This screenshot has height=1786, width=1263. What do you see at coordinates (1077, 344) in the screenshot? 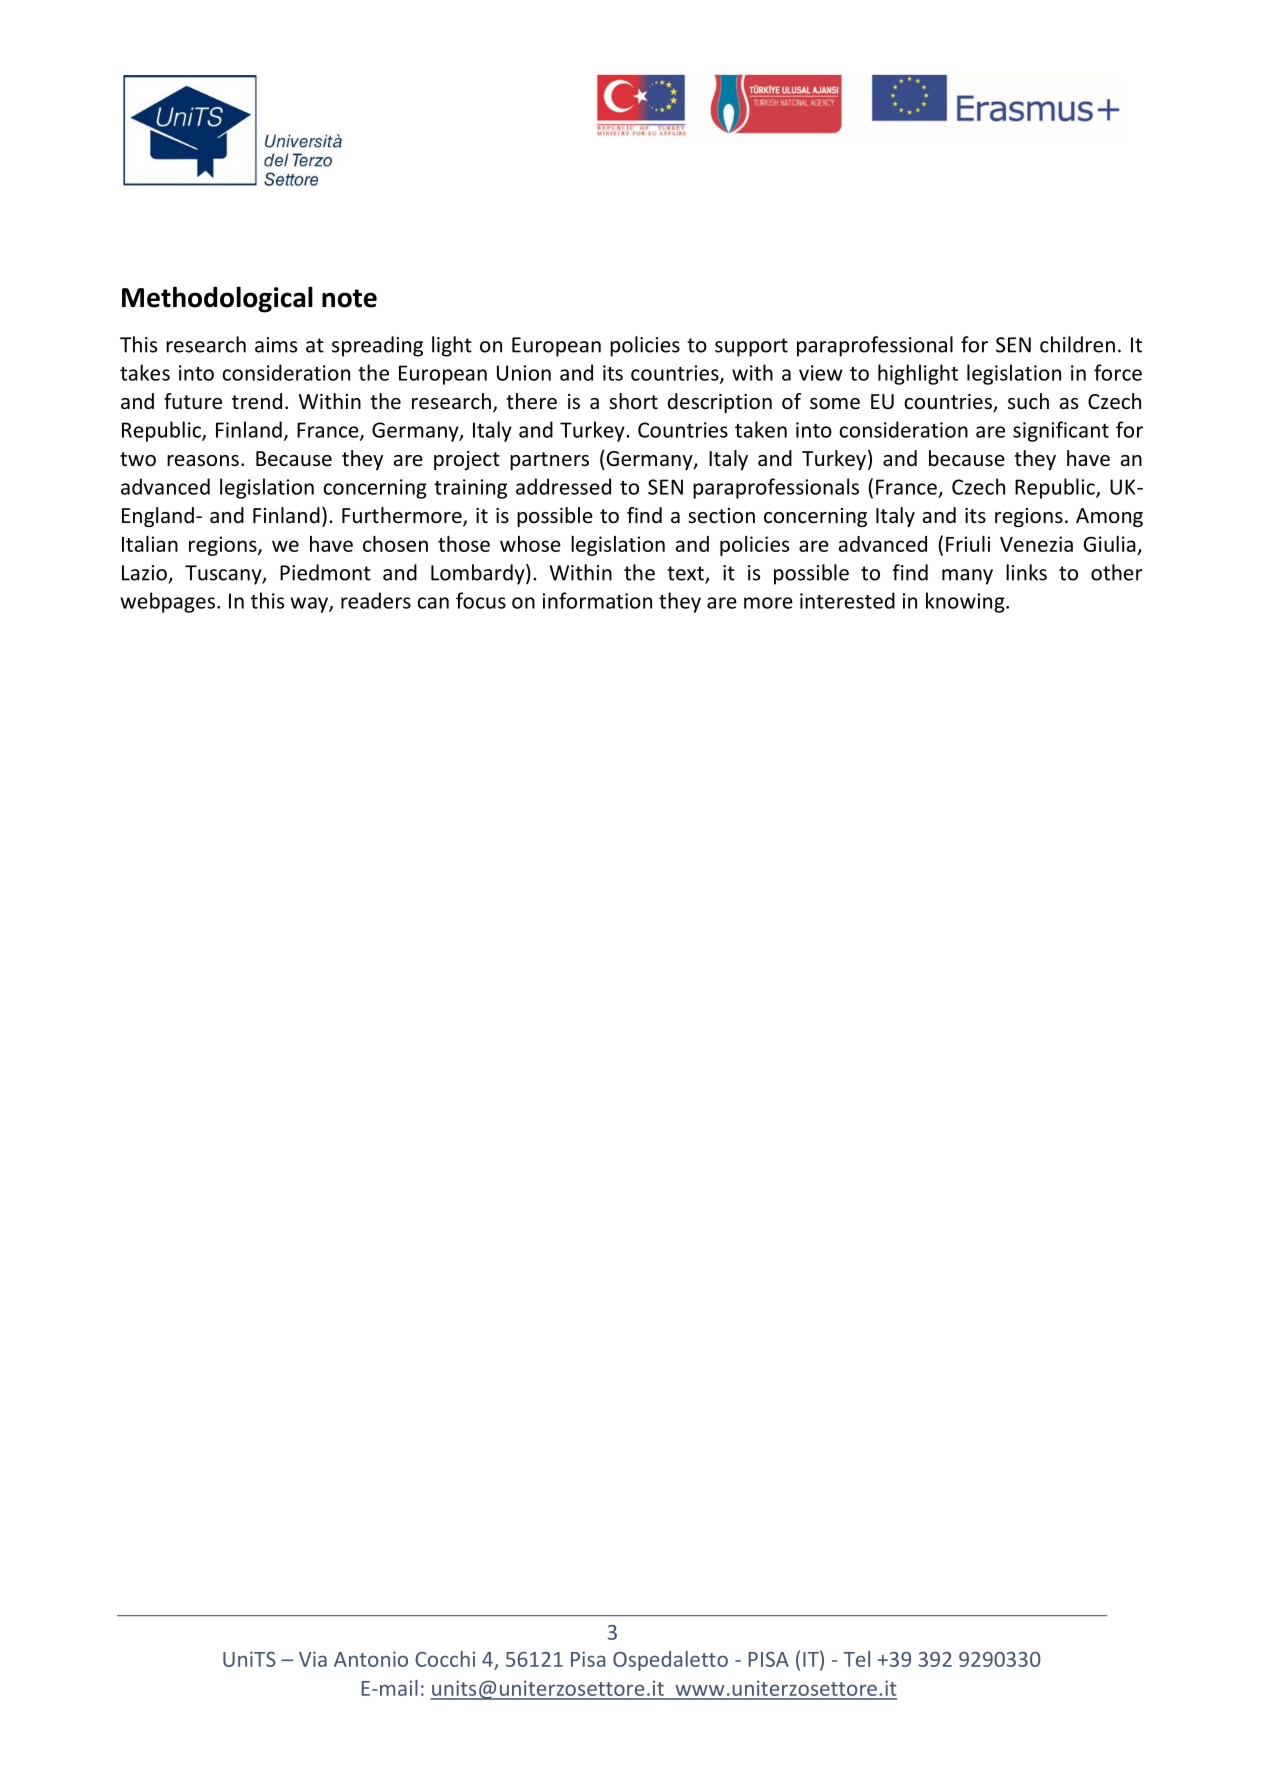
I see `children` at bounding box center [1077, 344].
